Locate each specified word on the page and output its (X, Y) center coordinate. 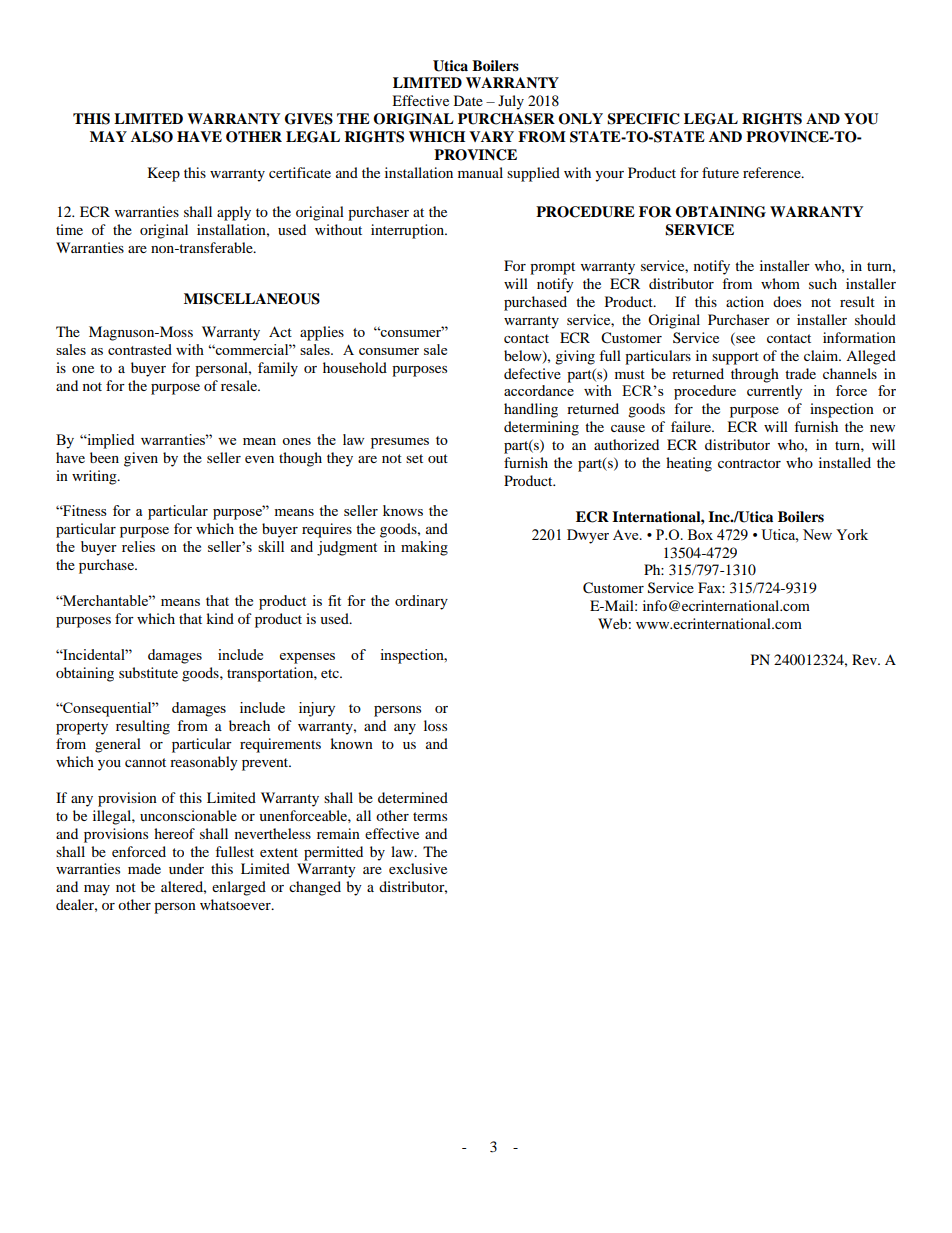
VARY (491, 136)
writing (95, 477)
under (186, 868)
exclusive (418, 868)
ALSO (152, 137)
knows (403, 510)
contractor (749, 463)
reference (773, 172)
